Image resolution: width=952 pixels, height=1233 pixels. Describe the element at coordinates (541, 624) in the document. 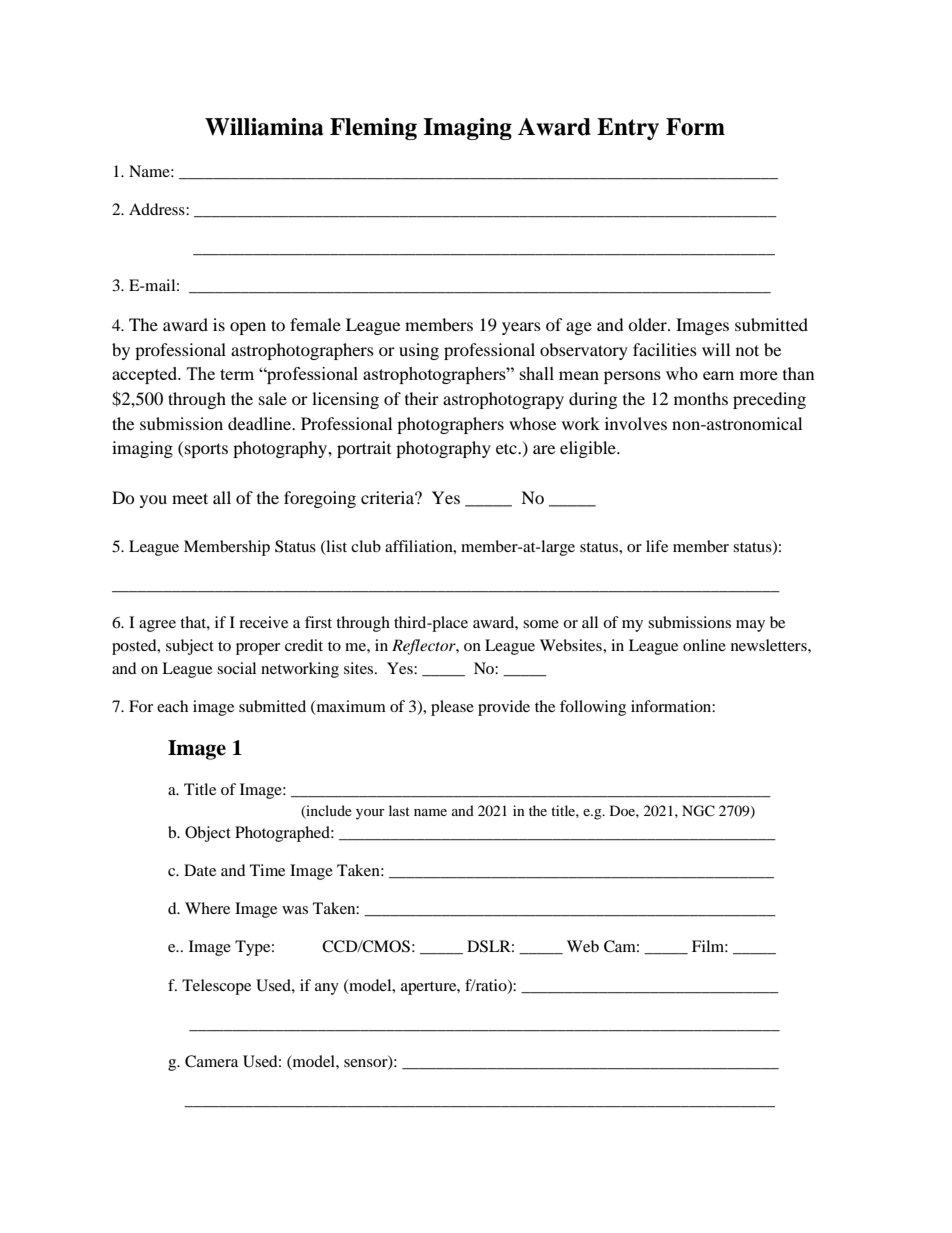

I see `some` at that location.
